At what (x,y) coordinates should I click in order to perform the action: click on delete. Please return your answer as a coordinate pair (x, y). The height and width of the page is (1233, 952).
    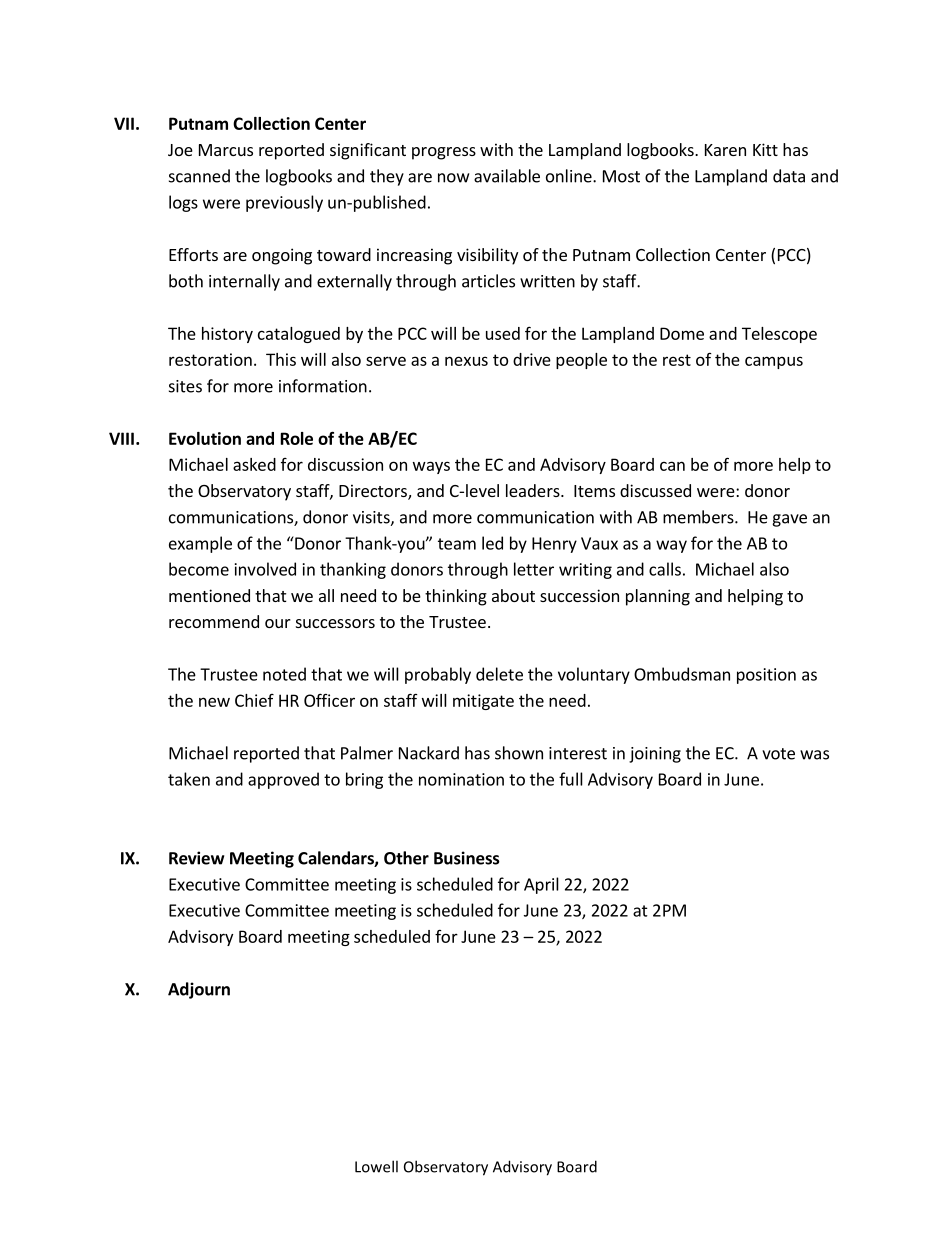
    Looking at the image, I should click on (499, 674).
